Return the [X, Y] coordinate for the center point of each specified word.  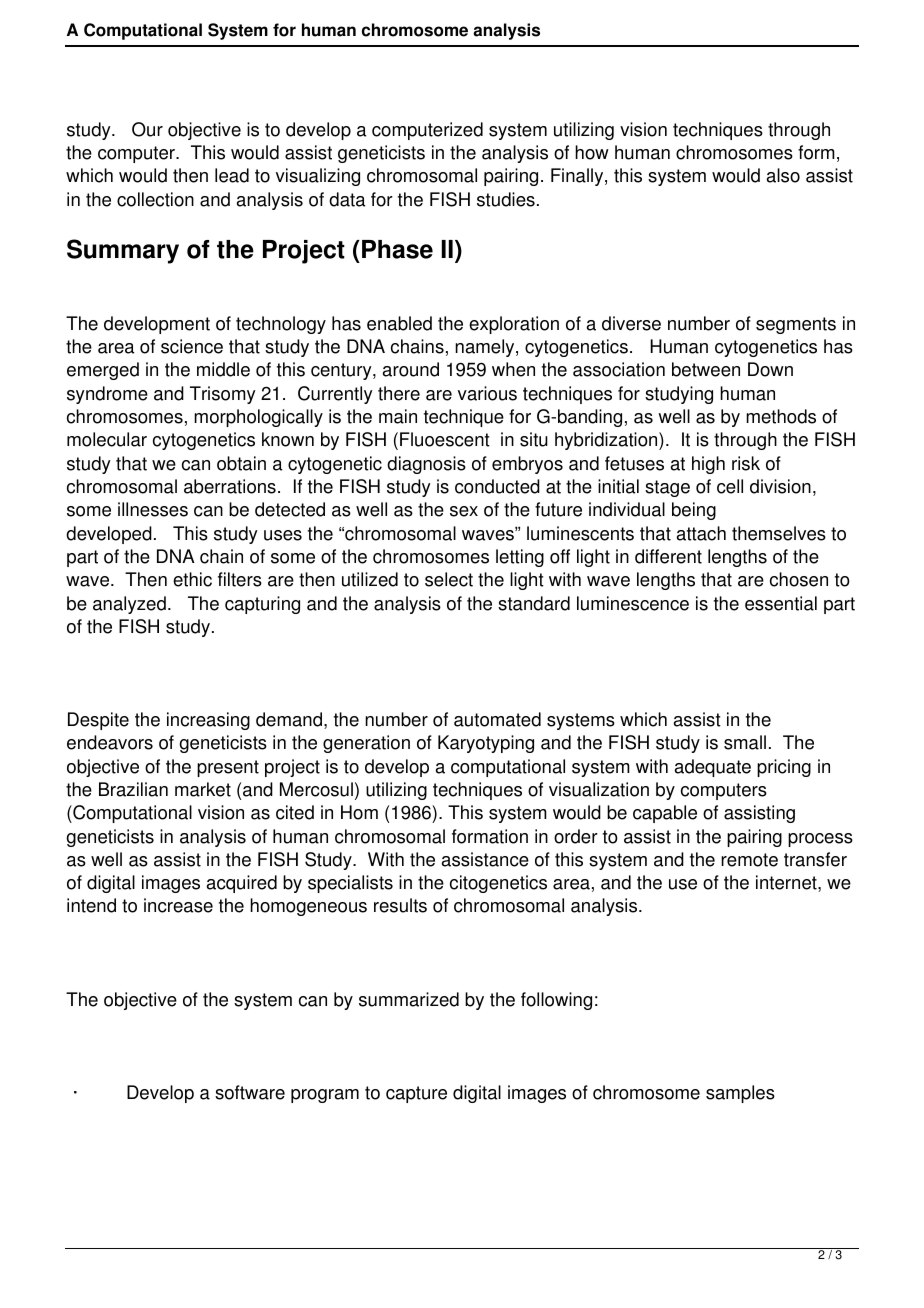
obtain [241, 463]
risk [746, 463]
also [783, 175]
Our [147, 129]
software [250, 1092]
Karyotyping [486, 744]
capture [416, 1094]
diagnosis [426, 465]
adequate [713, 768]
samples [740, 1094]
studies [506, 199]
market [203, 789]
